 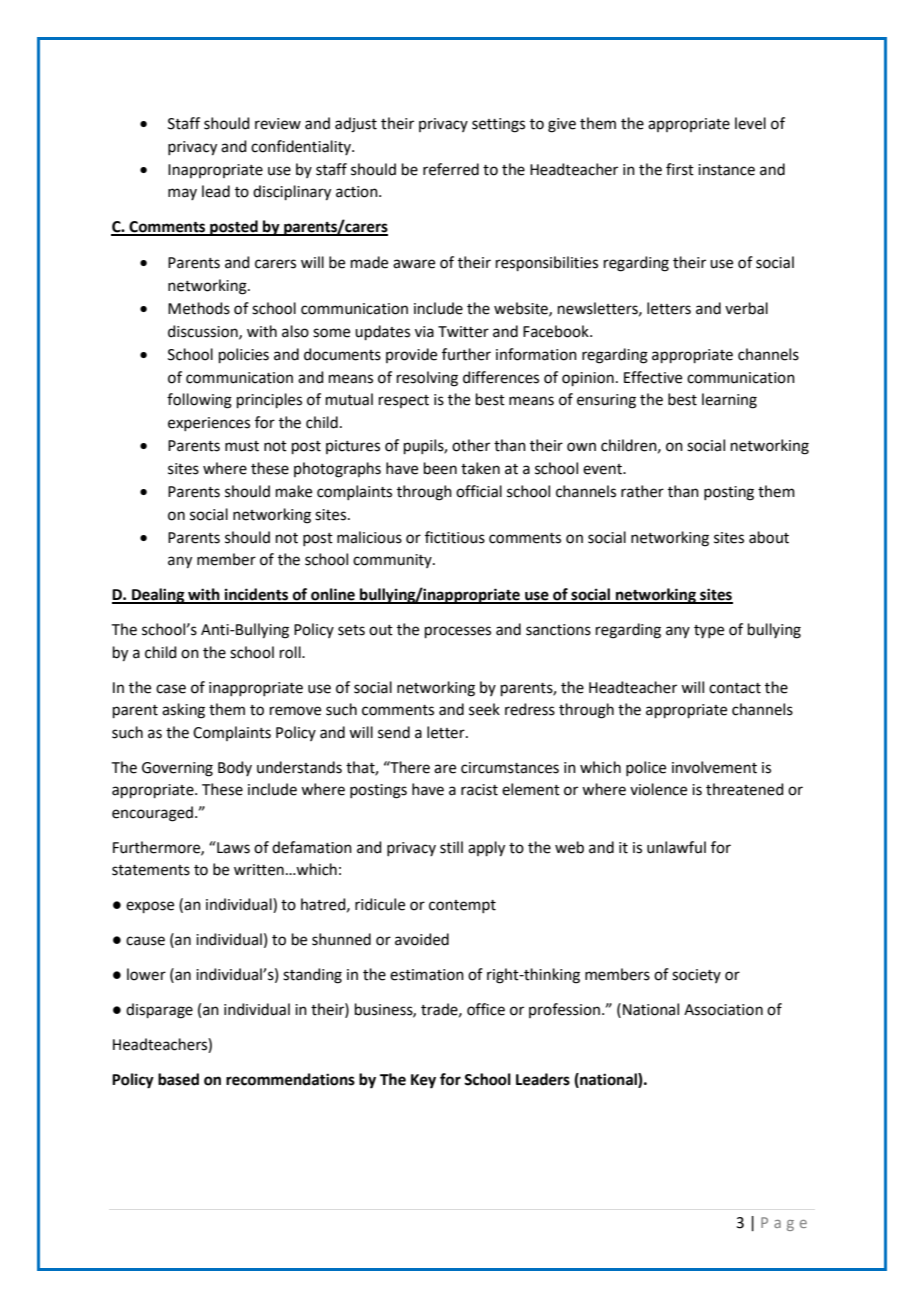 What do you see at coordinates (178, 1079) in the page?
I see `based` at bounding box center [178, 1079].
